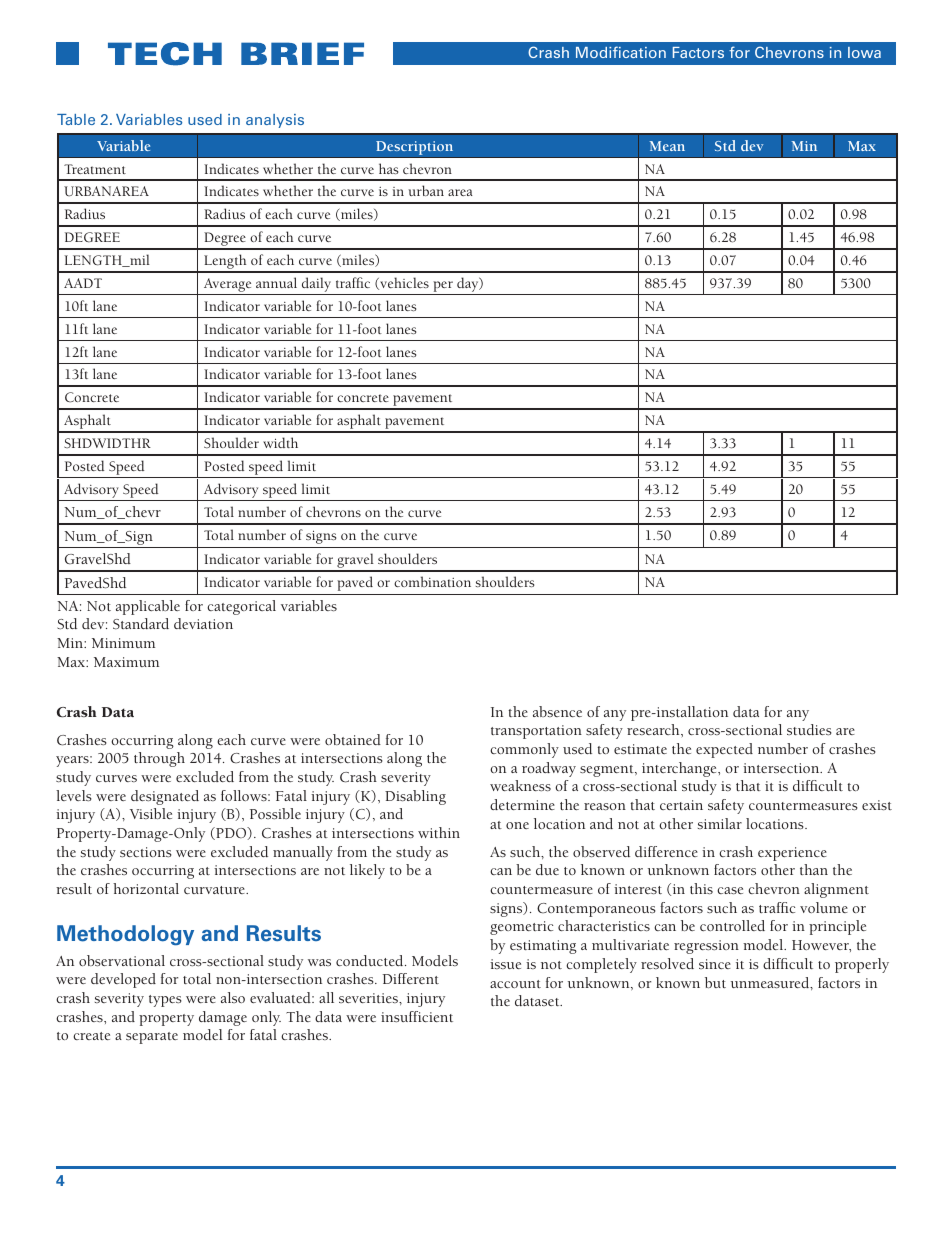 This screenshot has height=1233, width=952. What do you see at coordinates (432, 581) in the screenshot?
I see `combination` at bounding box center [432, 581].
